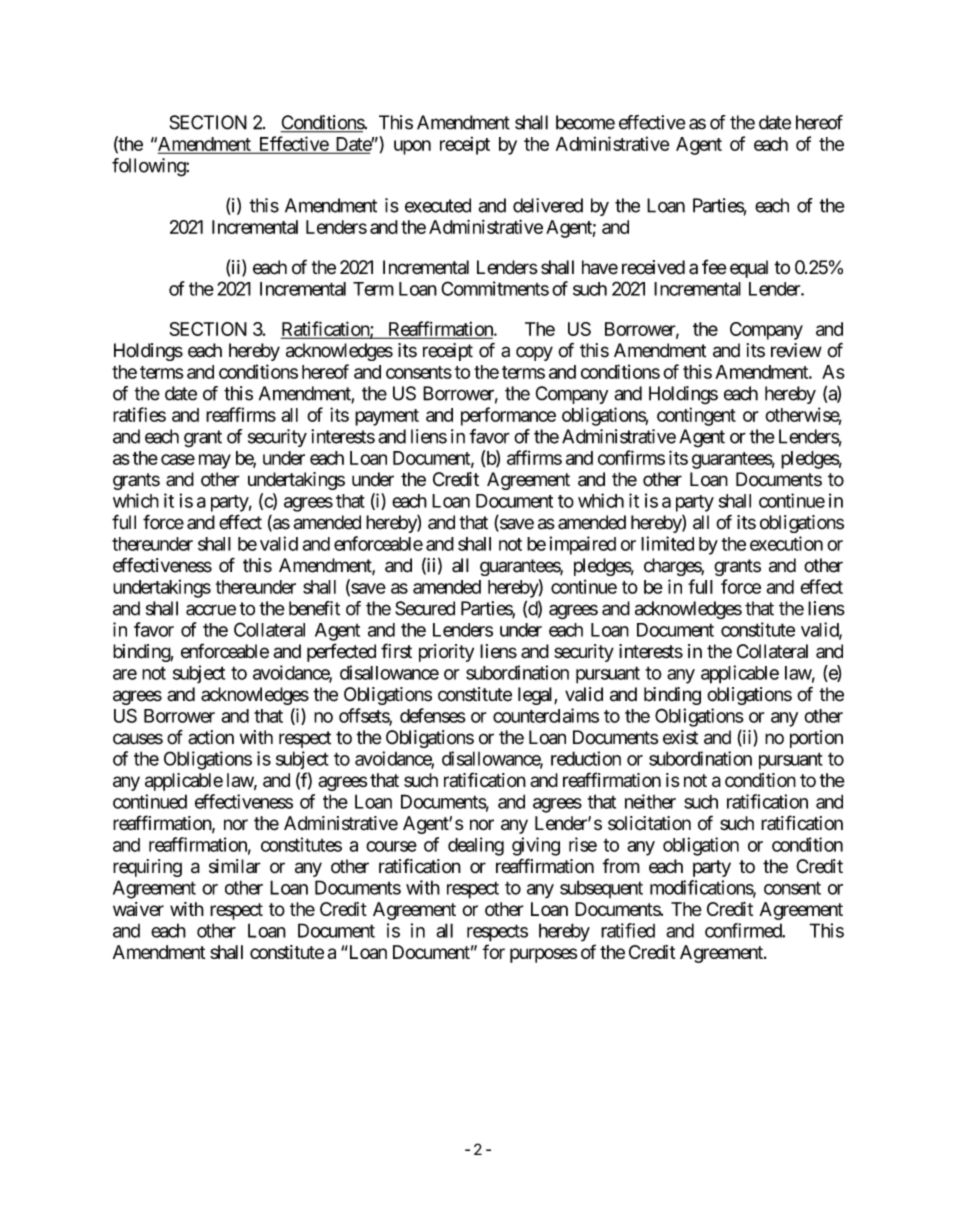 Image resolution: width=954 pixels, height=1232 pixels. I want to click on fee, so click(714, 267).
